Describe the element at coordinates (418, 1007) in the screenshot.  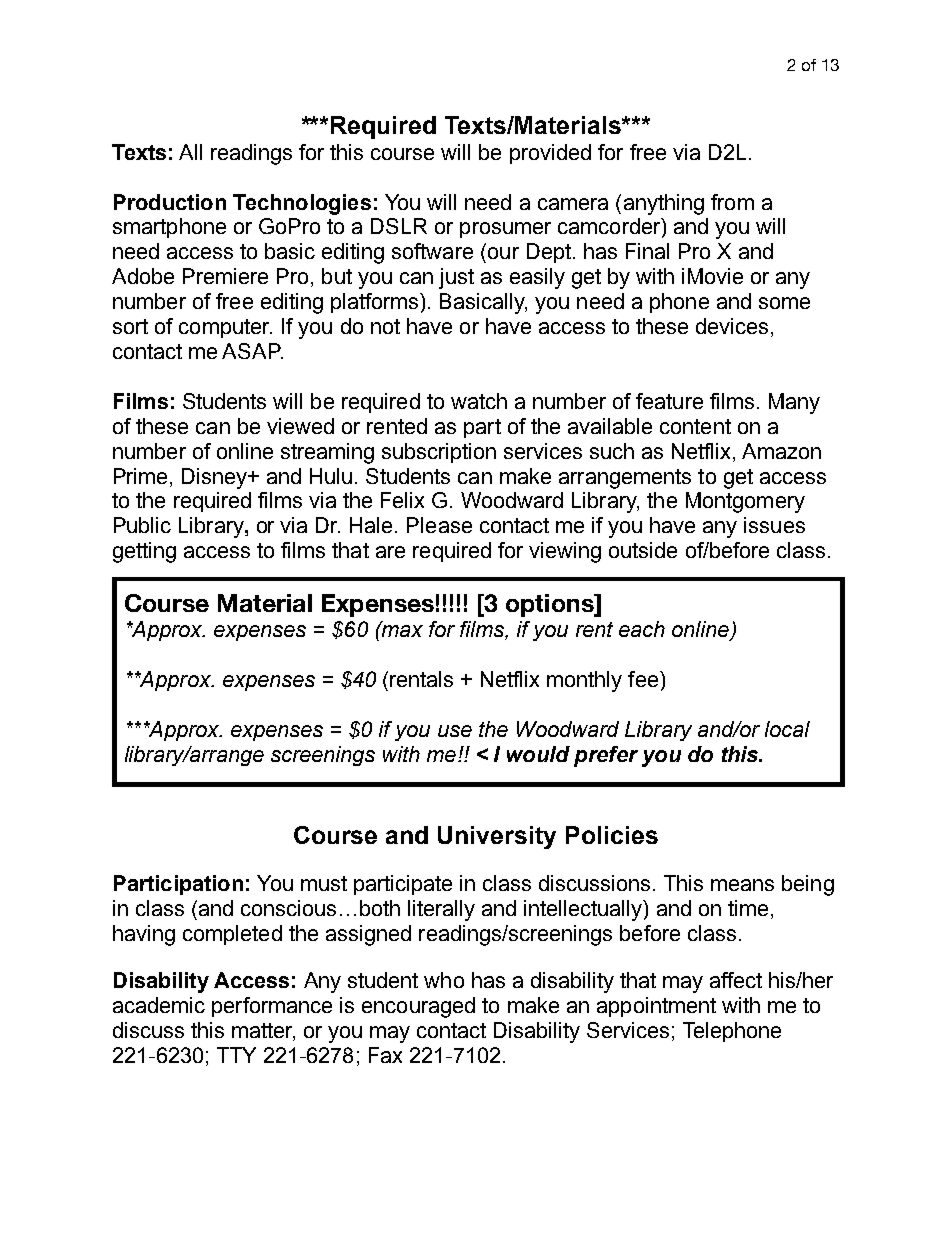
I see `encouraged` at that location.
